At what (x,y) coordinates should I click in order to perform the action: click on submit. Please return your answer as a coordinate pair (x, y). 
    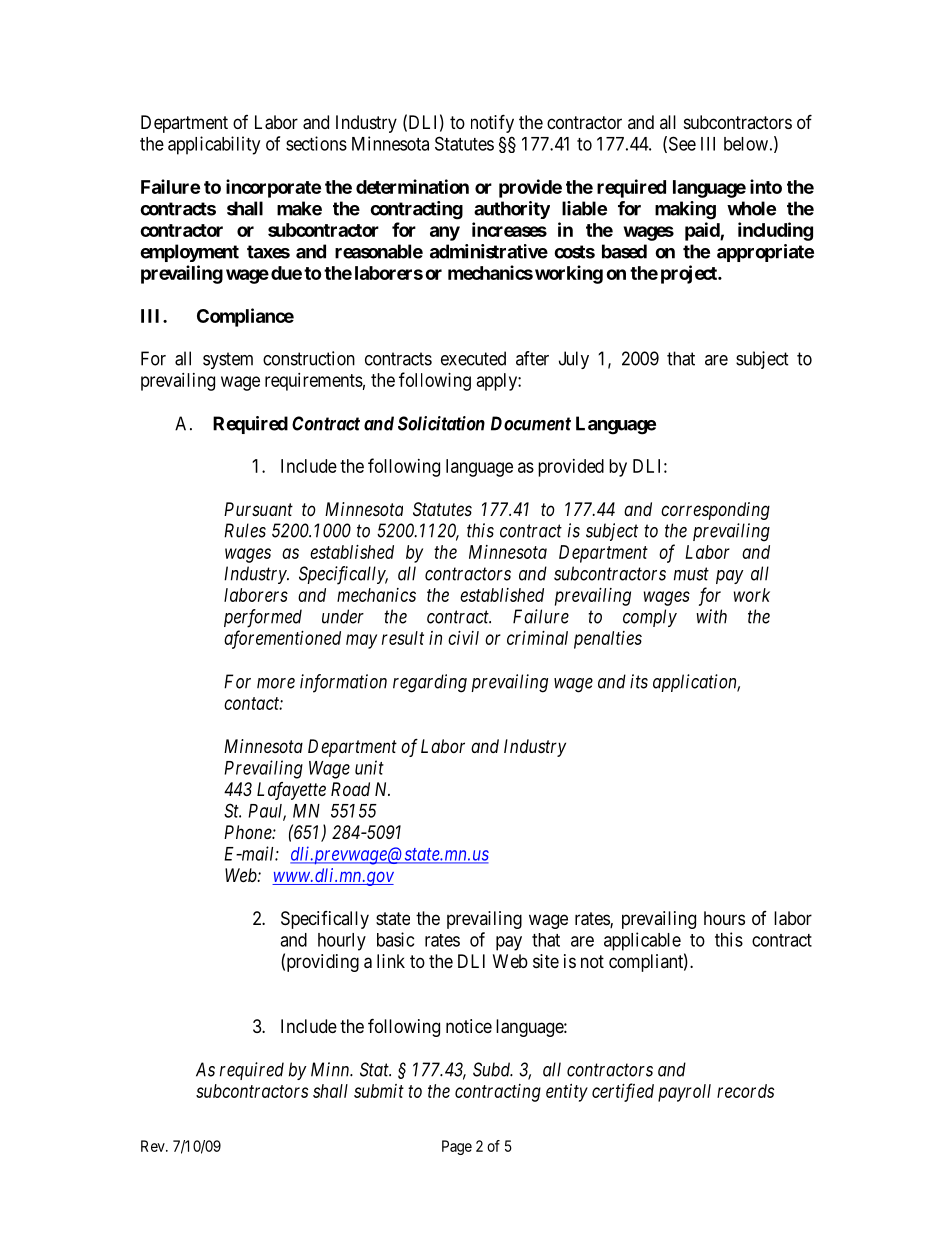
    Looking at the image, I should click on (379, 1091).
